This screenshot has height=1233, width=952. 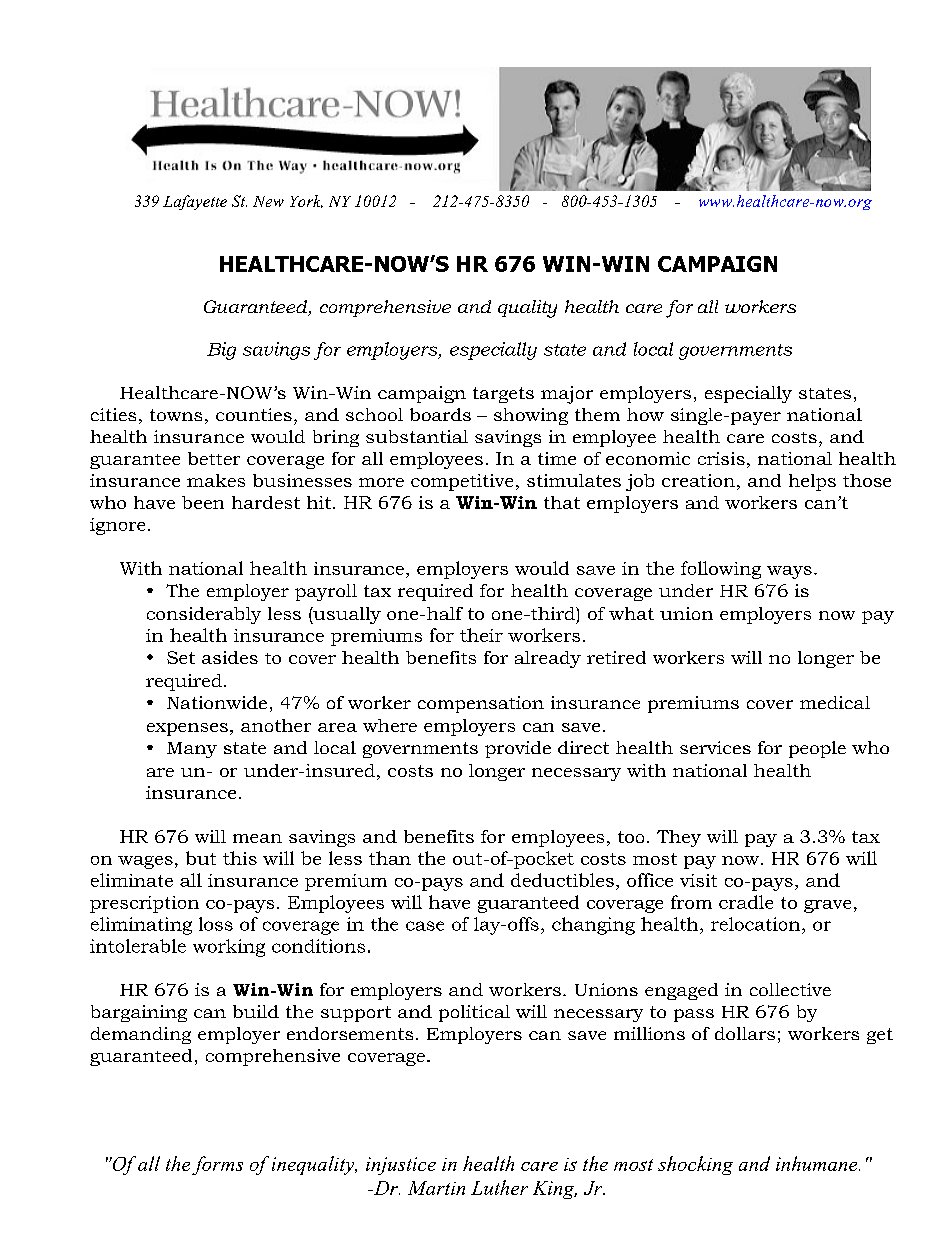 What do you see at coordinates (721, 458) in the screenshot?
I see `crisis` at bounding box center [721, 458].
